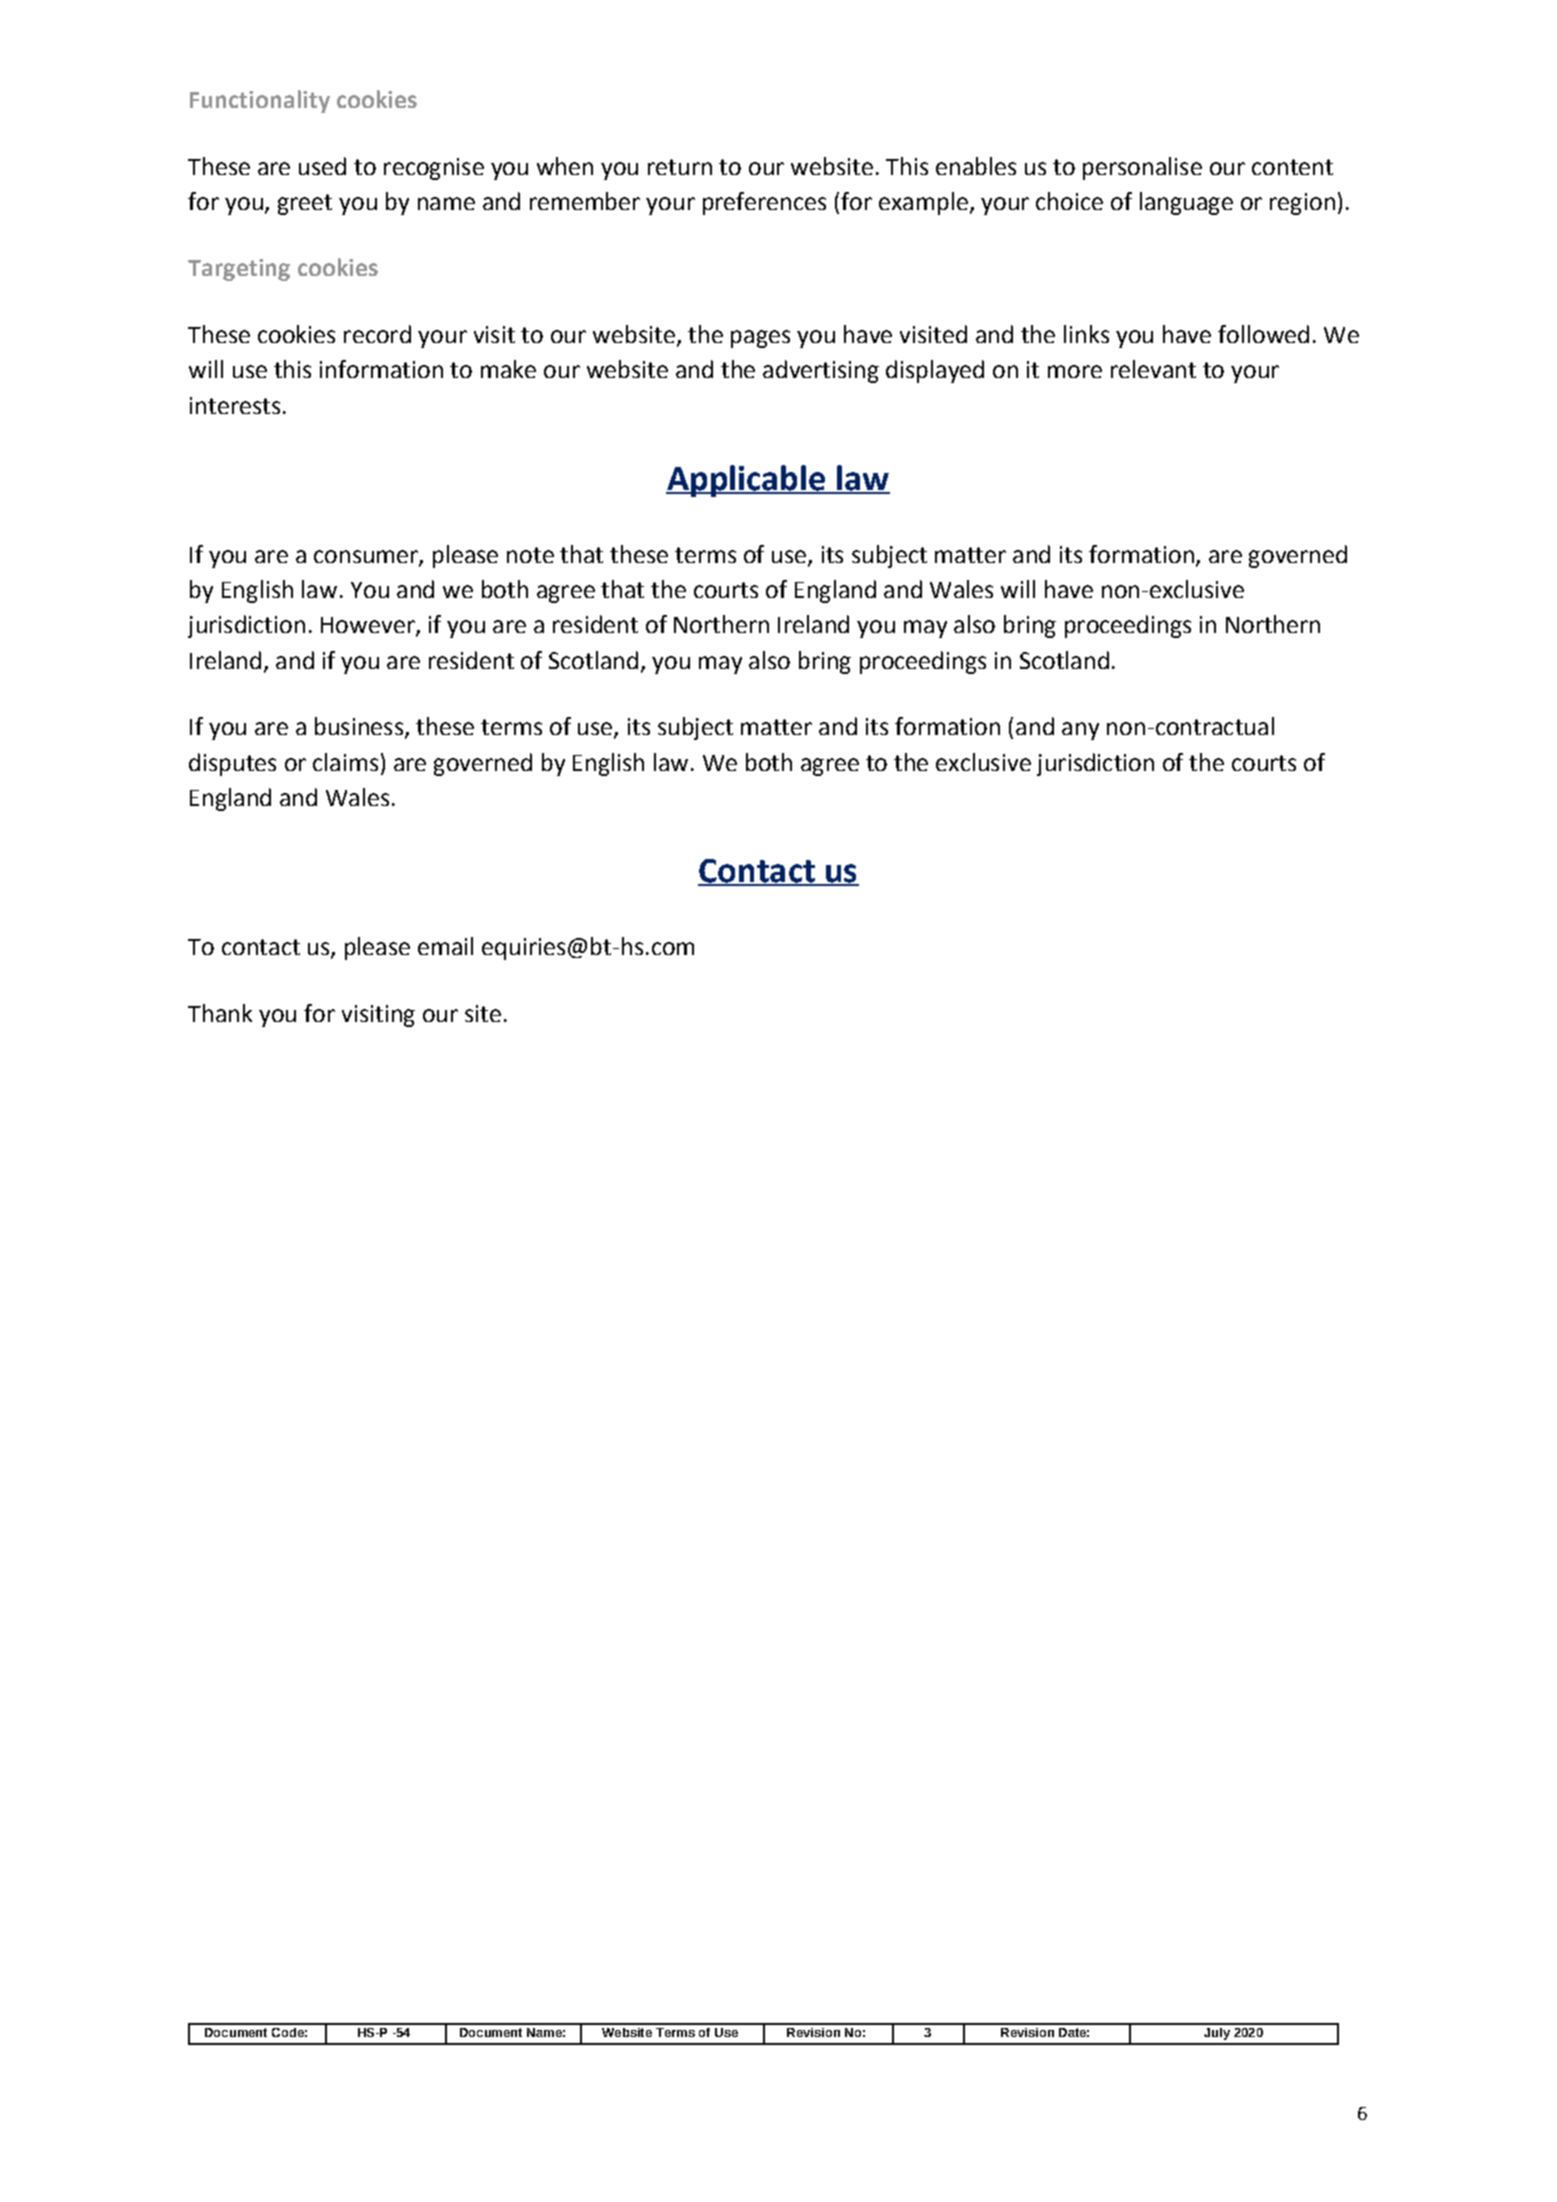  I want to click on any, so click(1080, 731).
